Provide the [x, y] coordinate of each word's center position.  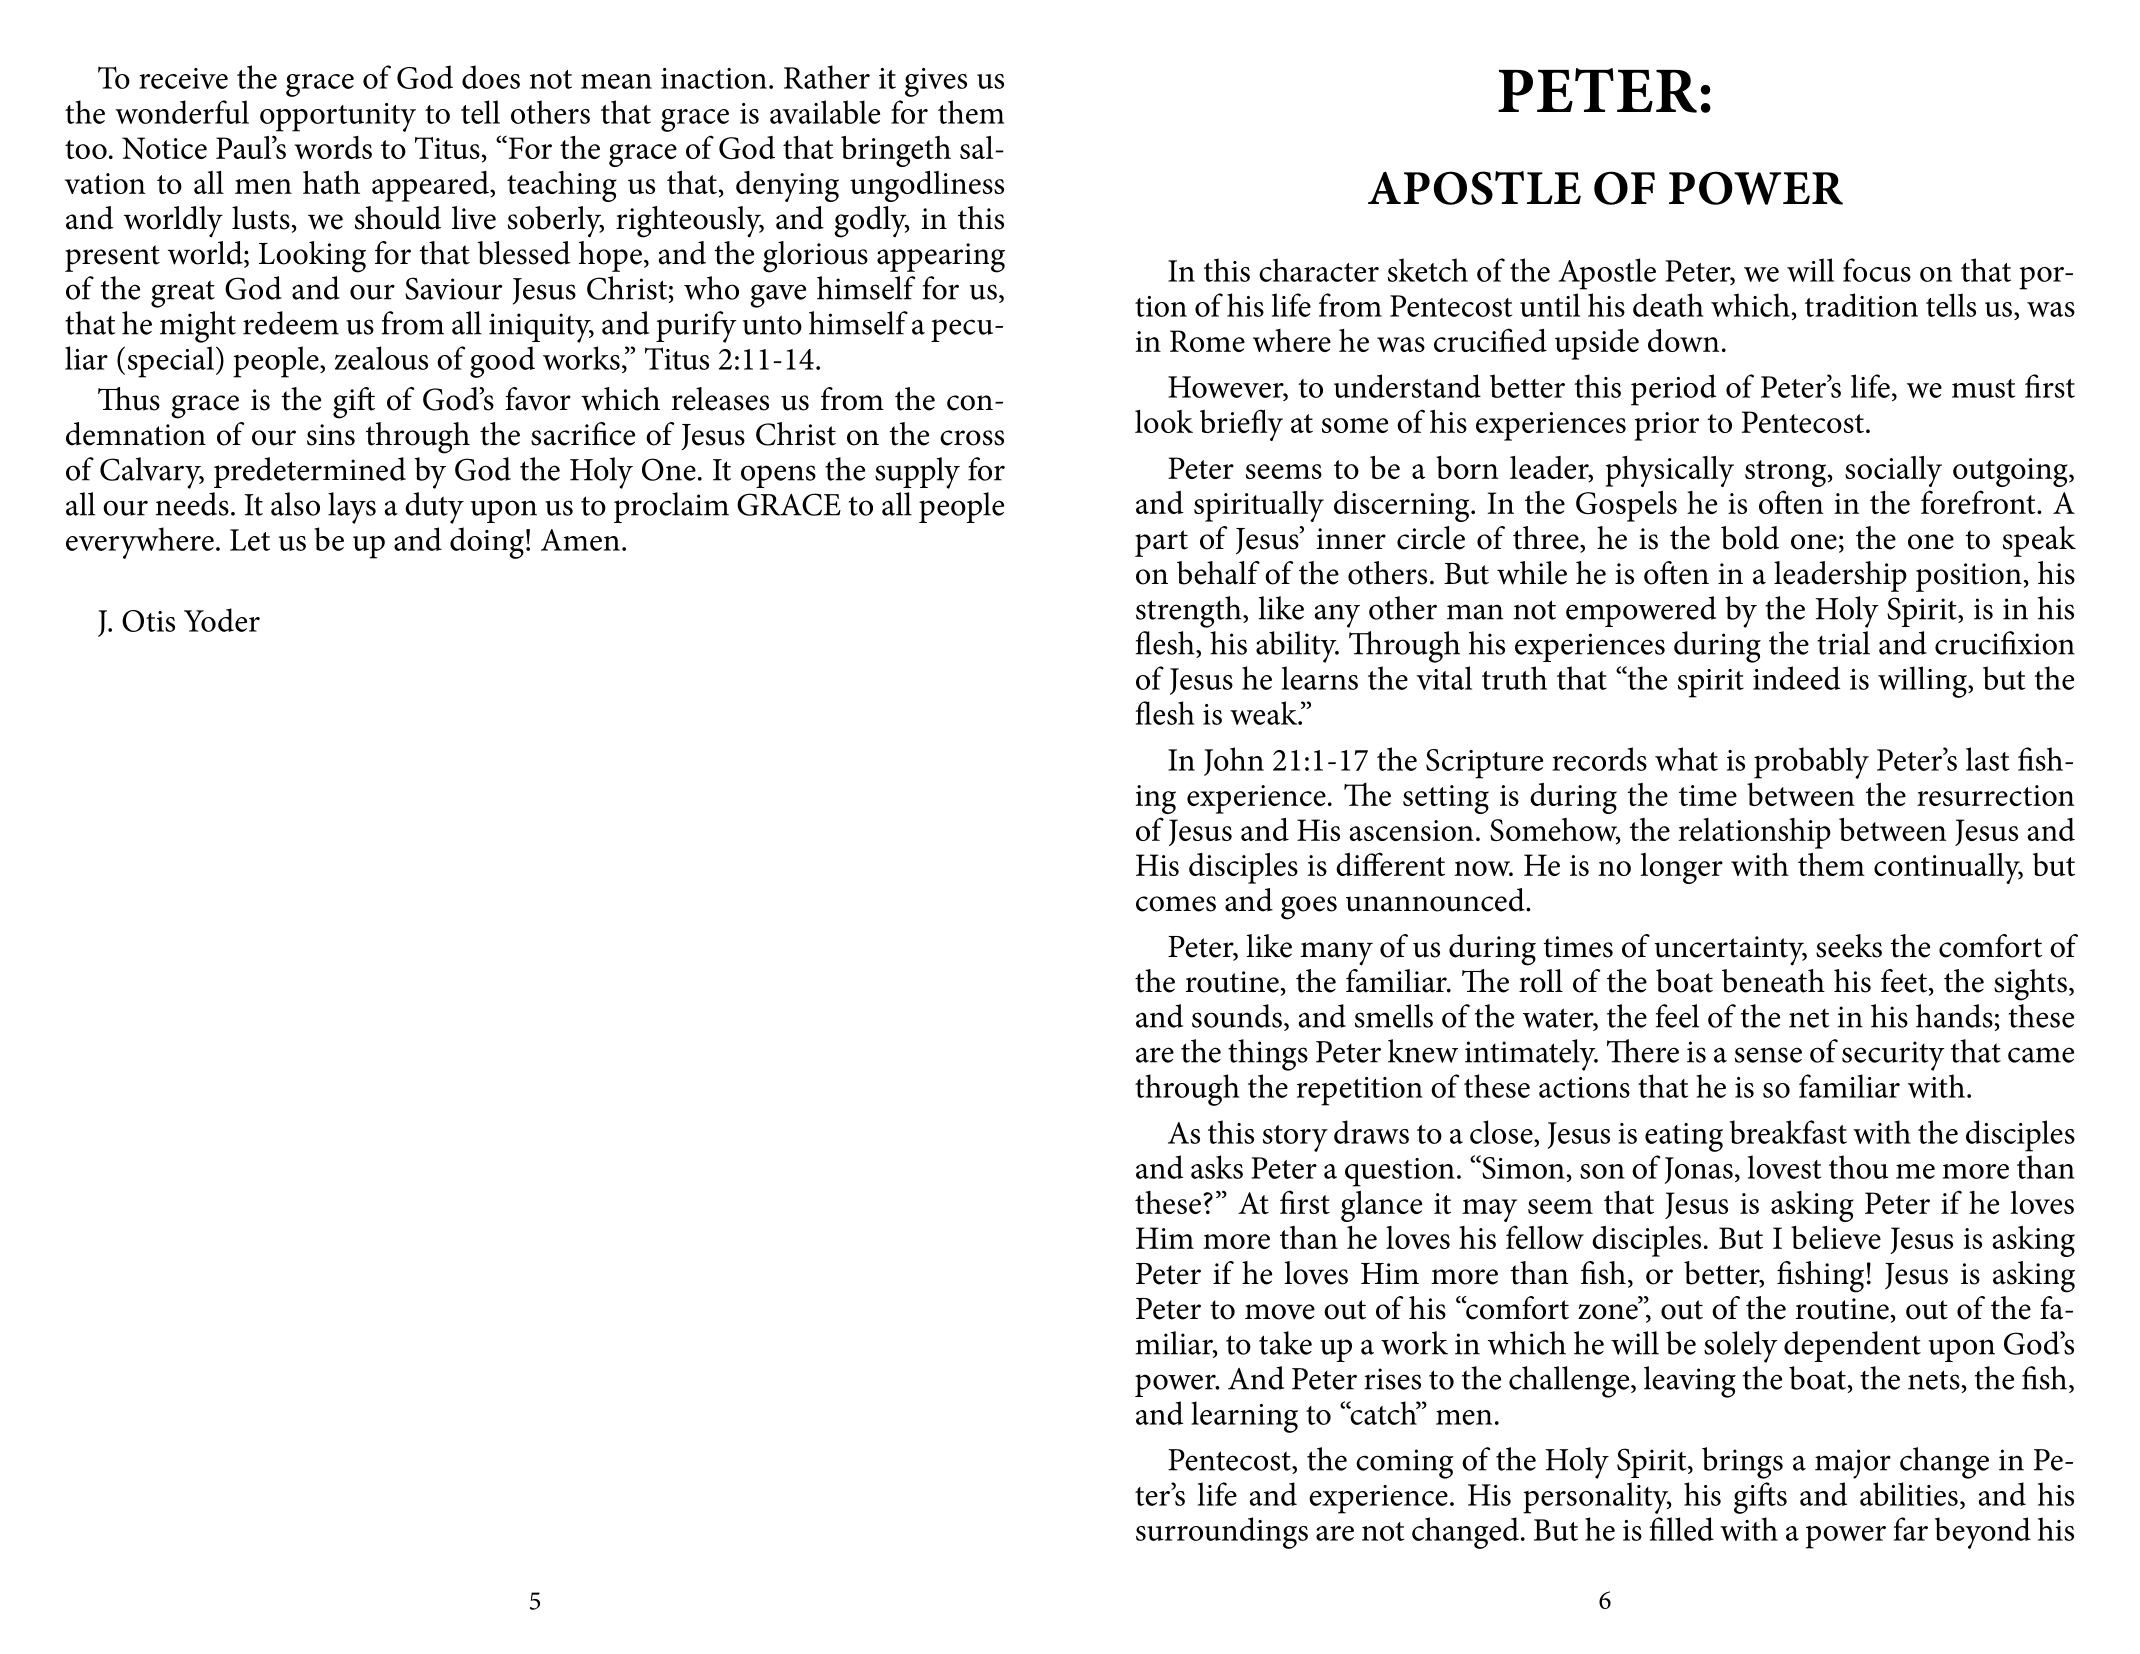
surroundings [1222, 1533]
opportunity [338, 117]
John [1234, 761]
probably [1811, 763]
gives [936, 82]
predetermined [310, 472]
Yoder [222, 620]
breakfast [1788, 1132]
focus [1877, 270]
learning [1244, 1417]
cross [972, 438]
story [1295, 1138]
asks [1217, 1167]
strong [1787, 473]
